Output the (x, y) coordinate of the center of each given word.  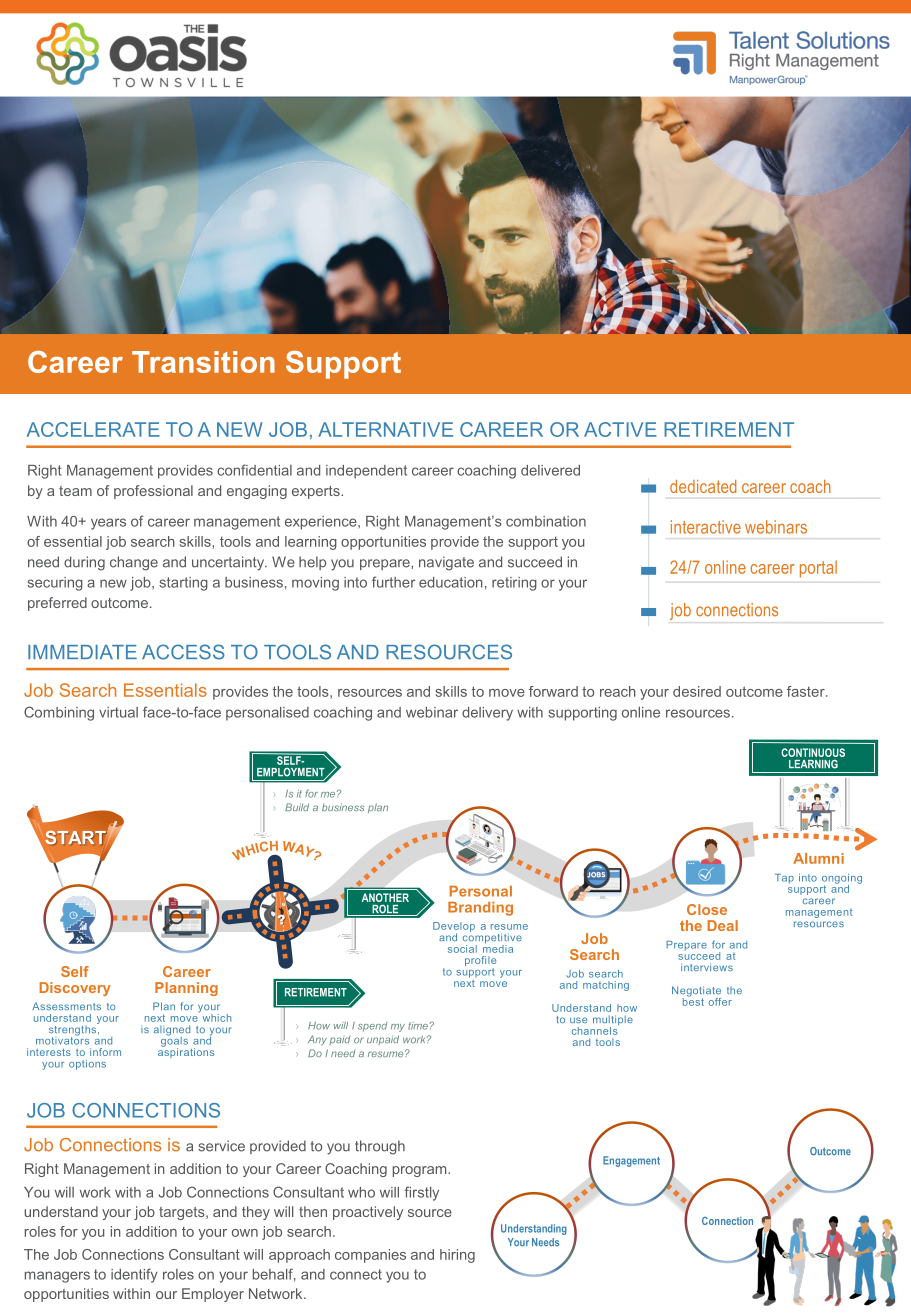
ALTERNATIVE (385, 429)
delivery (487, 714)
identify (134, 1275)
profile (480, 962)
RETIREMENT (729, 429)
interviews (707, 967)
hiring (457, 1256)
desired (697, 691)
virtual (118, 712)
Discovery (75, 989)
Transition (203, 362)
